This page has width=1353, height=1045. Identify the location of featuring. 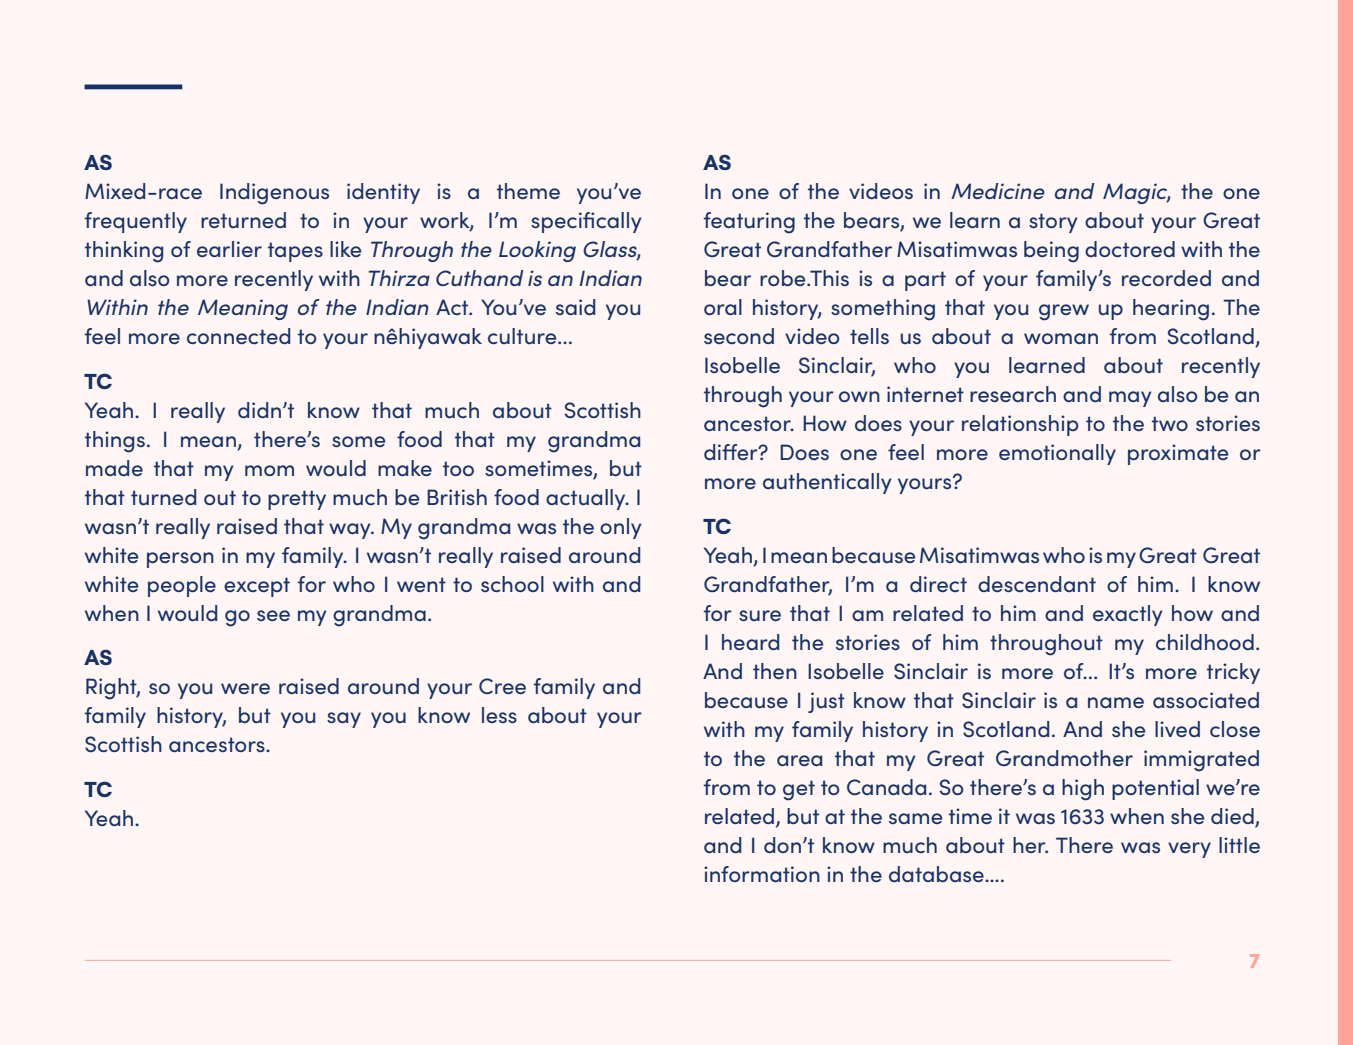
(749, 223).
